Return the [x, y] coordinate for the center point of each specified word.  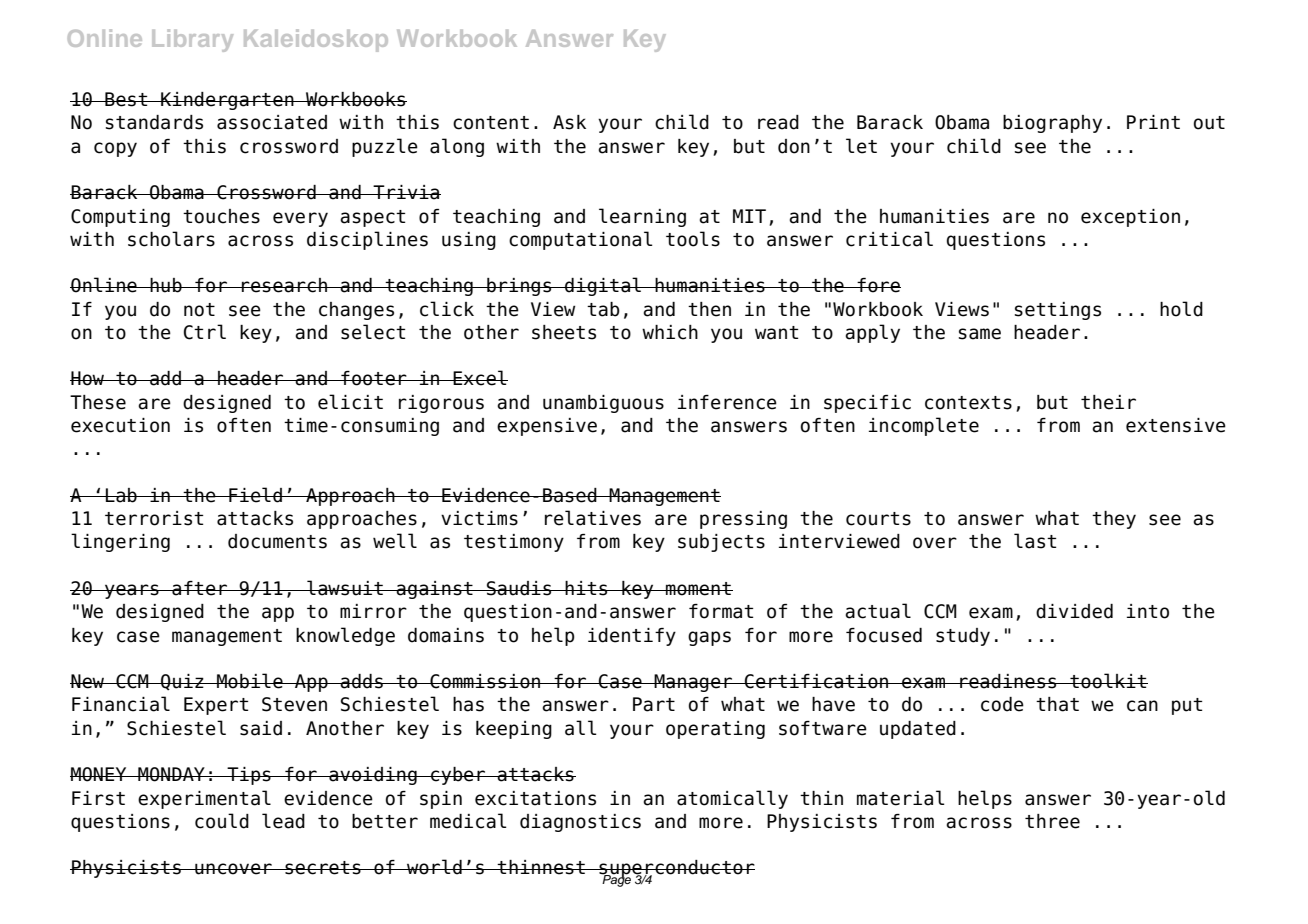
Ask [569, 122]
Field [255, 495]
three [1052, 821]
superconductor [676, 870]
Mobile [250, 681]
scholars [171, 239]
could [222, 821]
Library [192, 40]
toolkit [1108, 681]
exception [1130, 218]
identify [632, 637]
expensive [547, 427]
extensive [1176, 425]
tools [693, 239]
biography [1052, 124]
